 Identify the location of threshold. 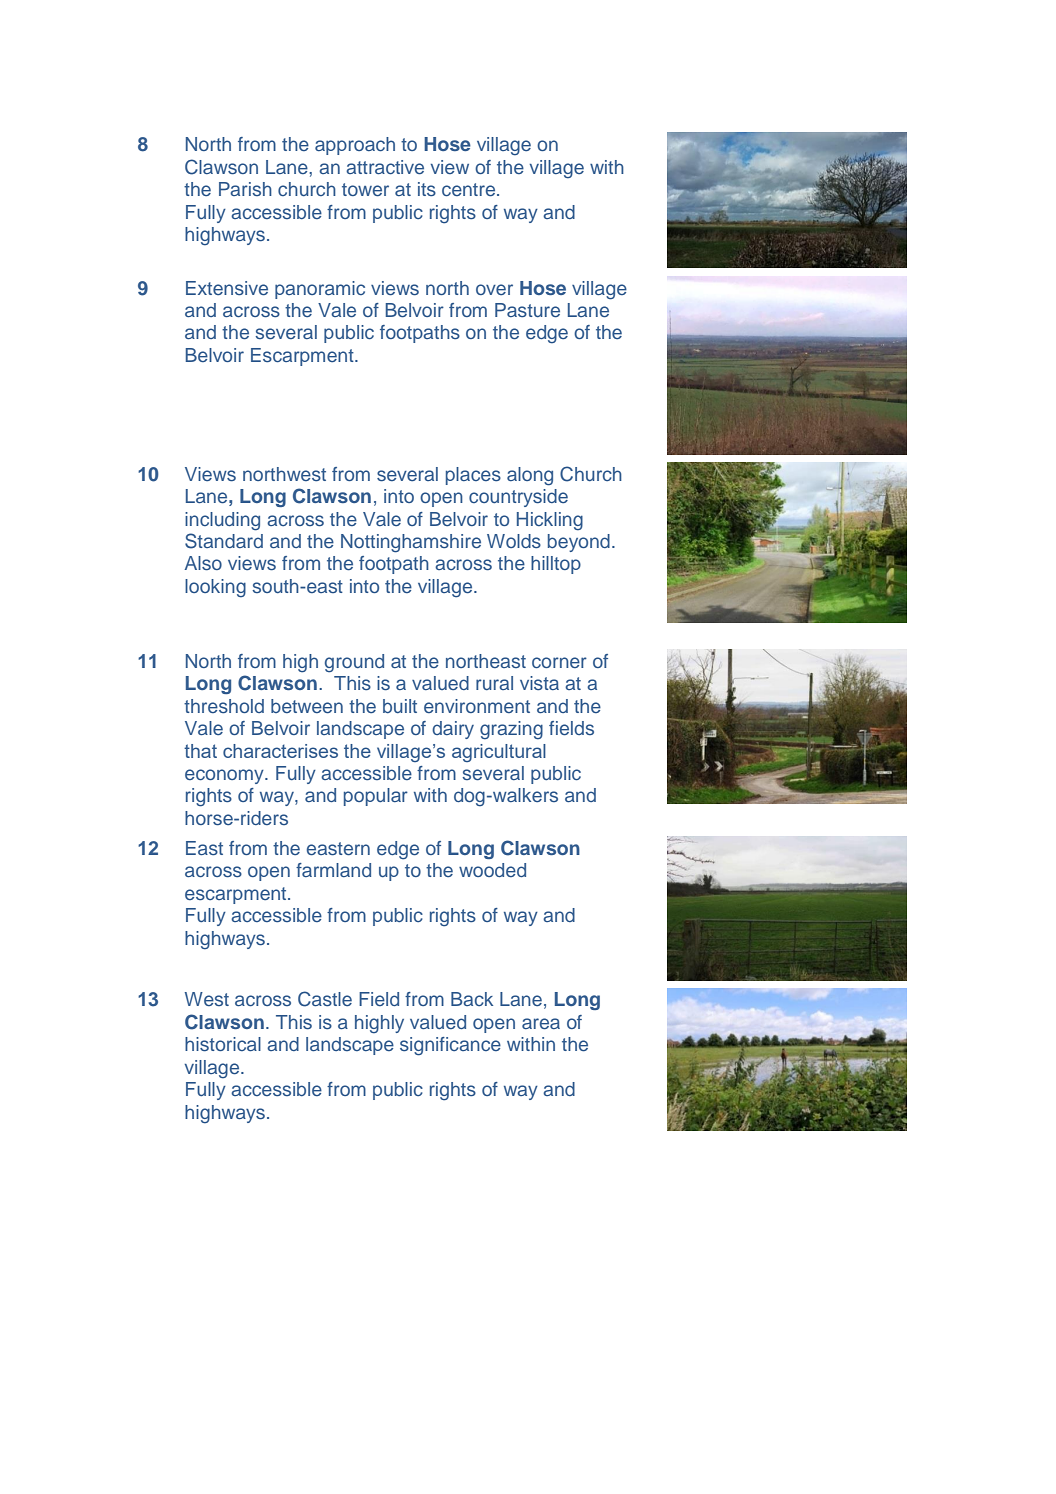
(224, 706).
